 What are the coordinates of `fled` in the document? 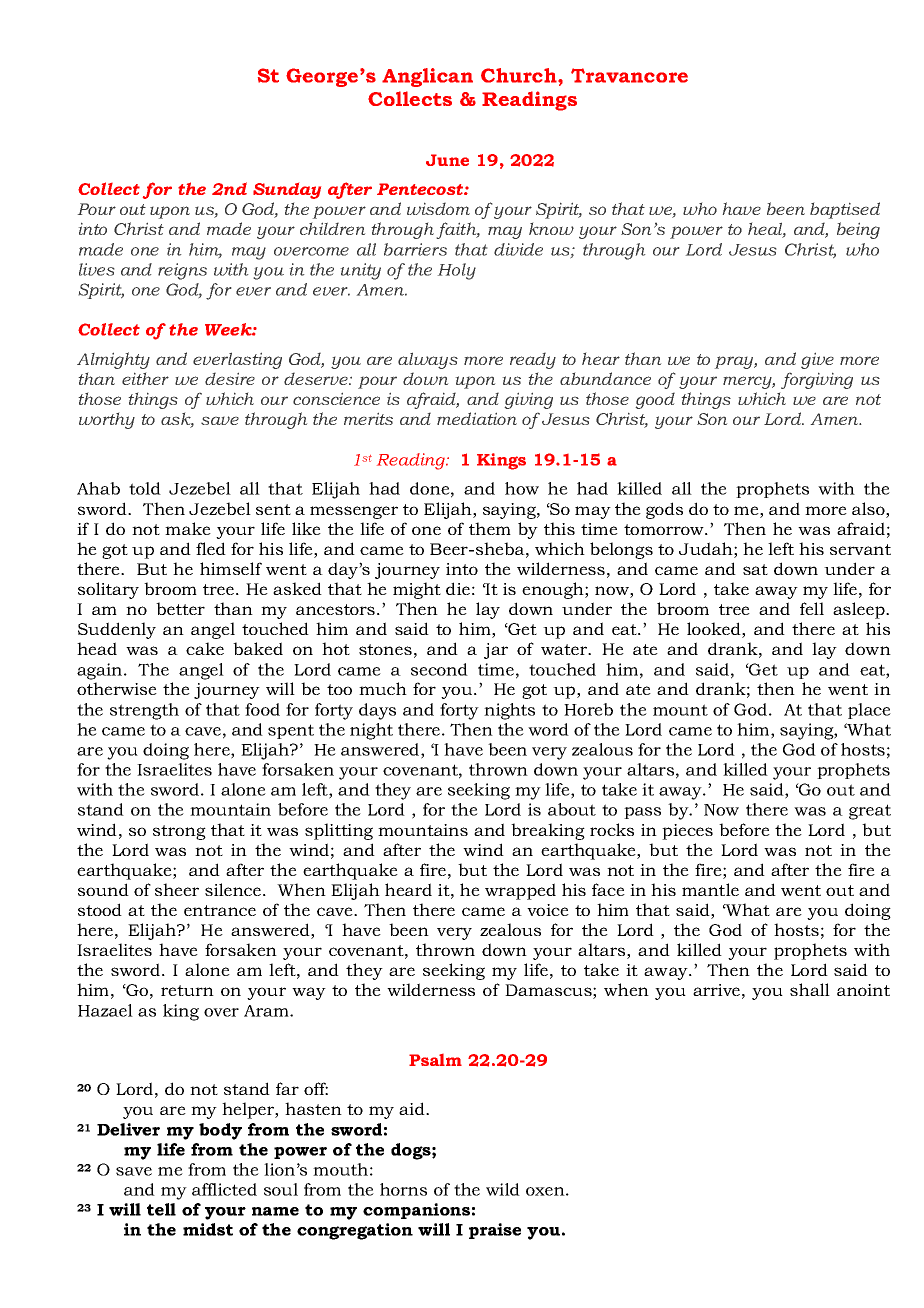 It's located at (211, 548).
